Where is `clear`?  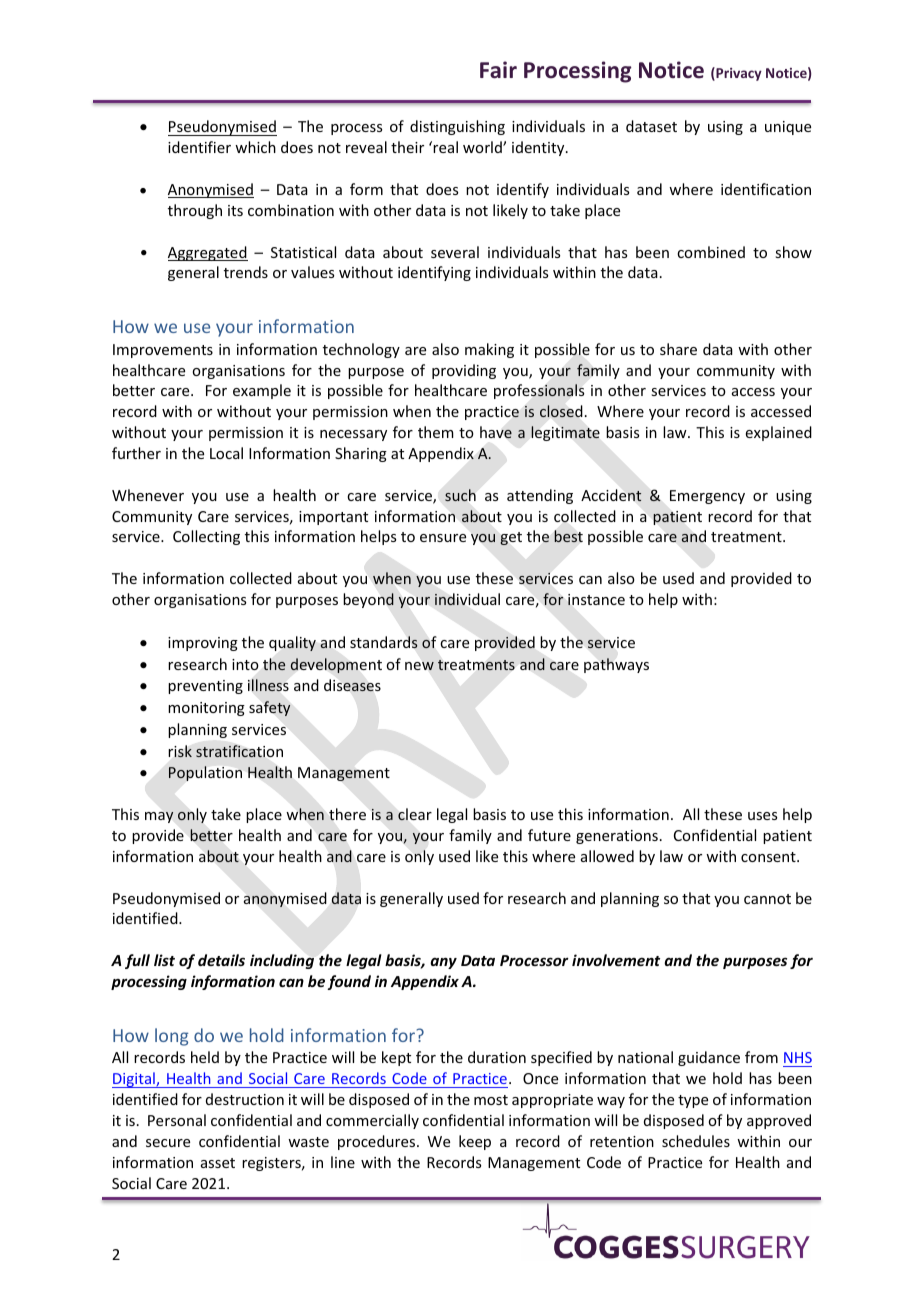
clear is located at coordinates (415, 814).
